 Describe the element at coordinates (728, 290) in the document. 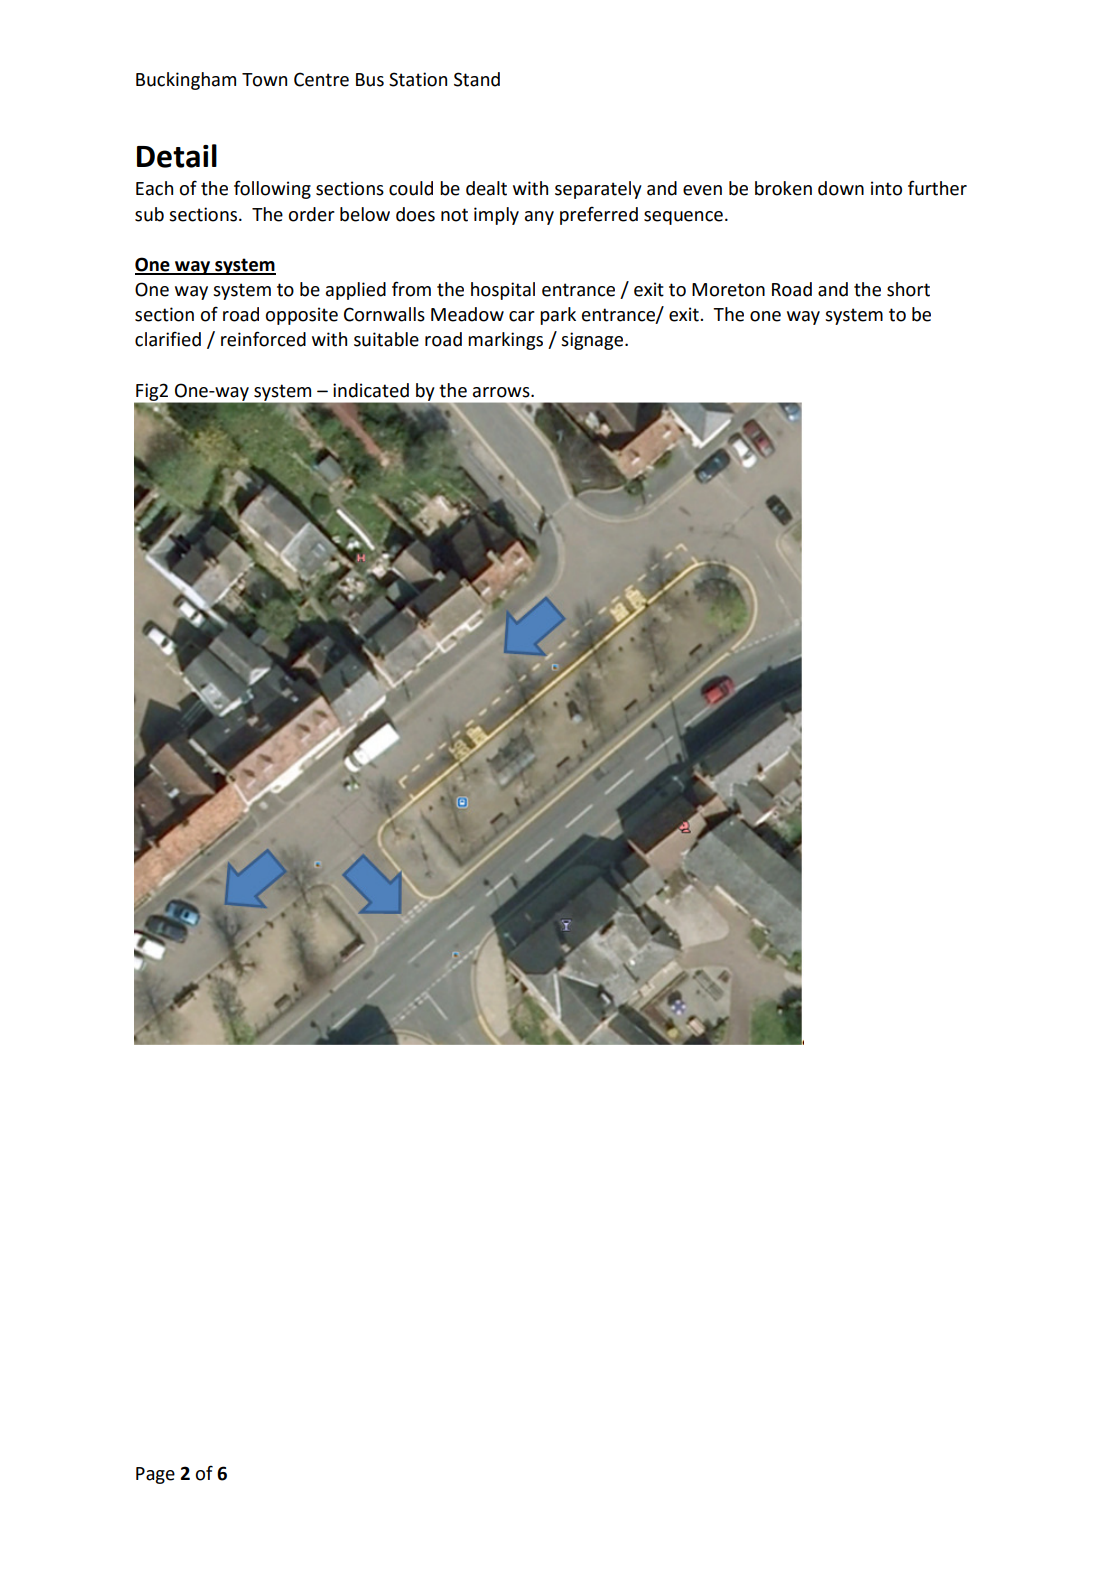

I see `Moreton` at that location.
